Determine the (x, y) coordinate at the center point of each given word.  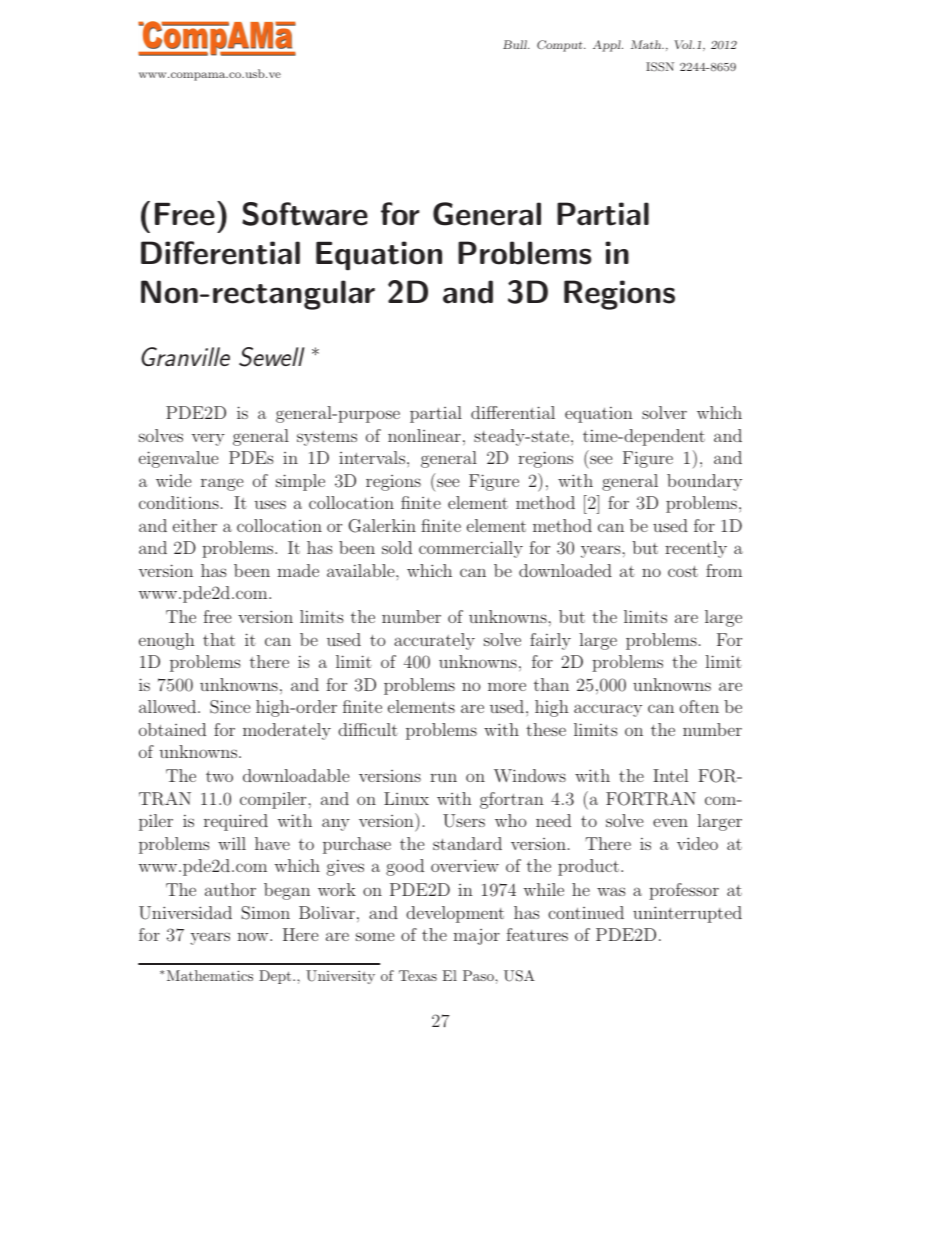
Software (305, 214)
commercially (471, 549)
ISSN (660, 67)
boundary (704, 482)
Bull (516, 44)
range (222, 484)
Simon (265, 913)
